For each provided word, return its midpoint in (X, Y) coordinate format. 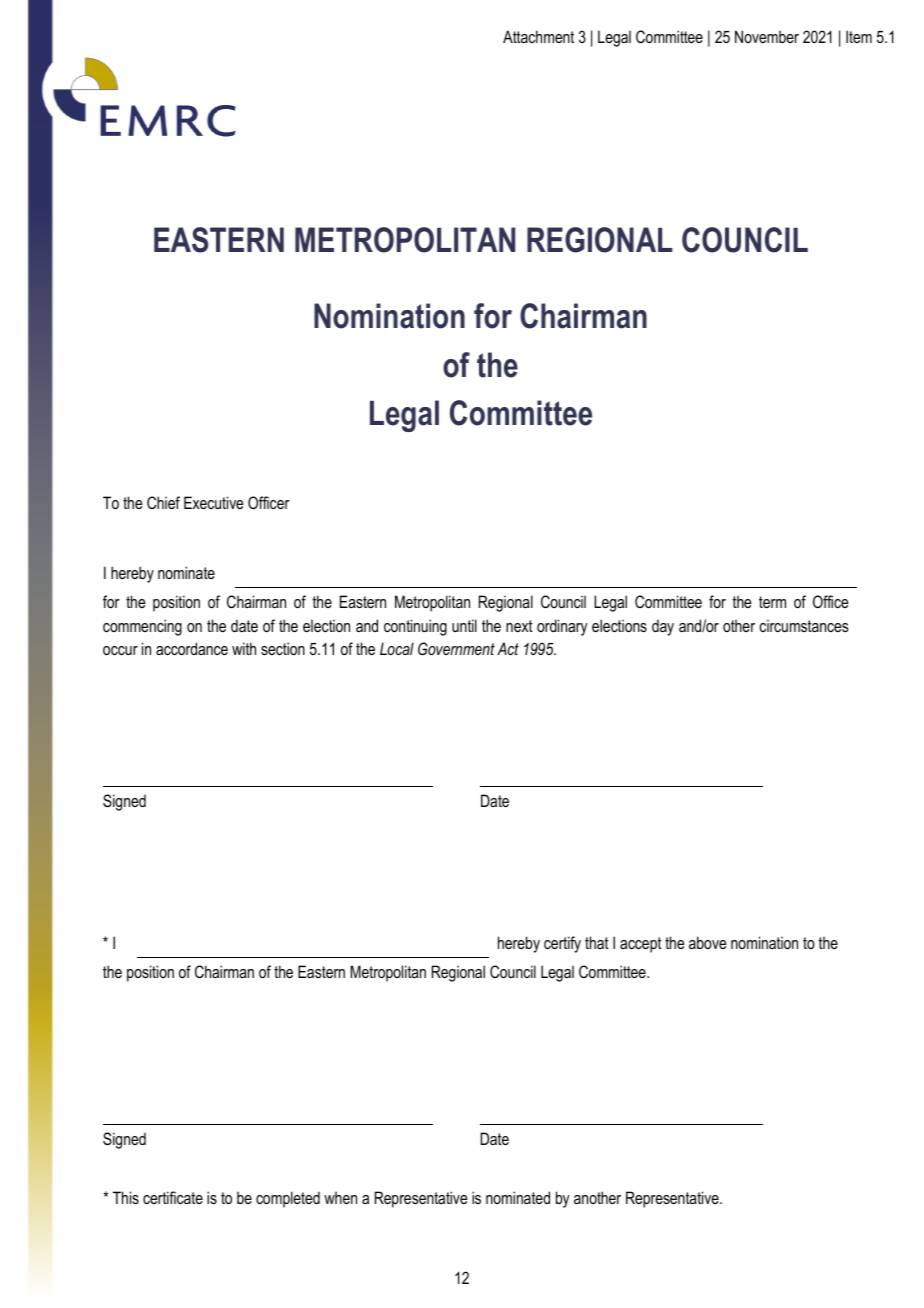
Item (859, 36)
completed (288, 1199)
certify (562, 944)
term (772, 602)
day (663, 627)
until (464, 625)
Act (508, 648)
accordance (192, 648)
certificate (173, 1197)
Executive (213, 502)
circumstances (803, 626)
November (767, 36)
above (707, 942)
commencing (142, 627)
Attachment (538, 36)
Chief (163, 502)
